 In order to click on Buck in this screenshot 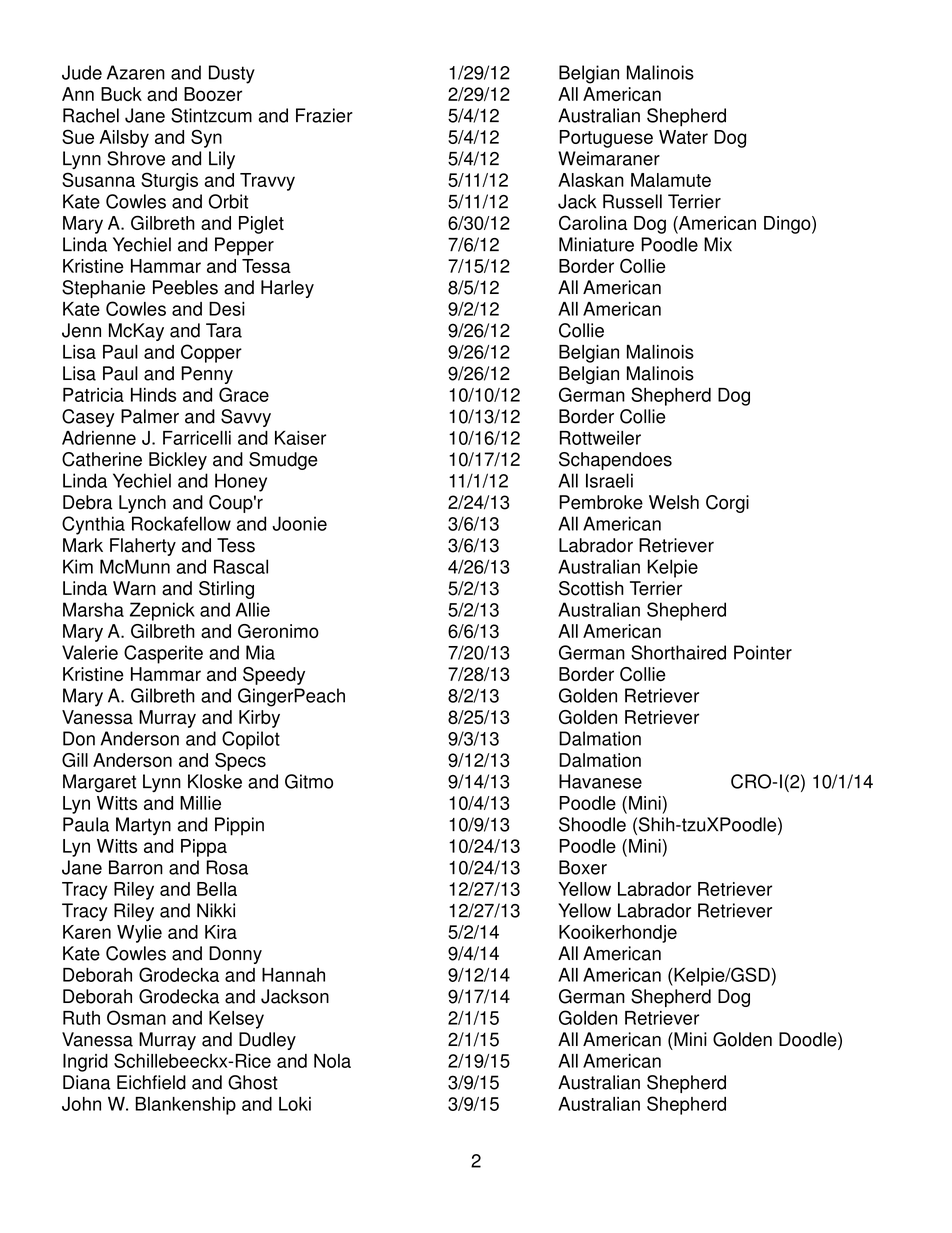, I will do `click(121, 94)`.
